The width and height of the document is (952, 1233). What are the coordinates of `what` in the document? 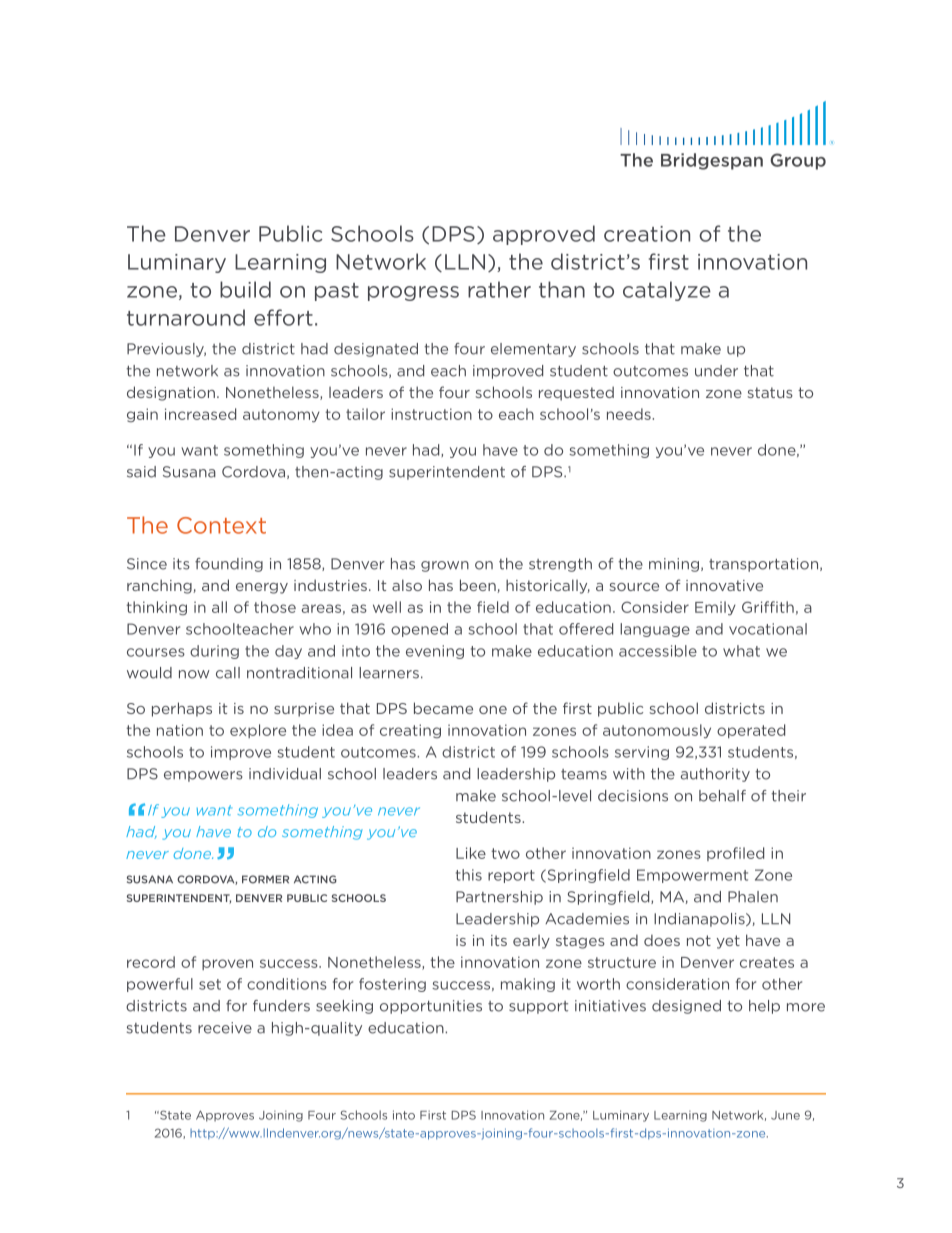 It's located at (741, 651).
